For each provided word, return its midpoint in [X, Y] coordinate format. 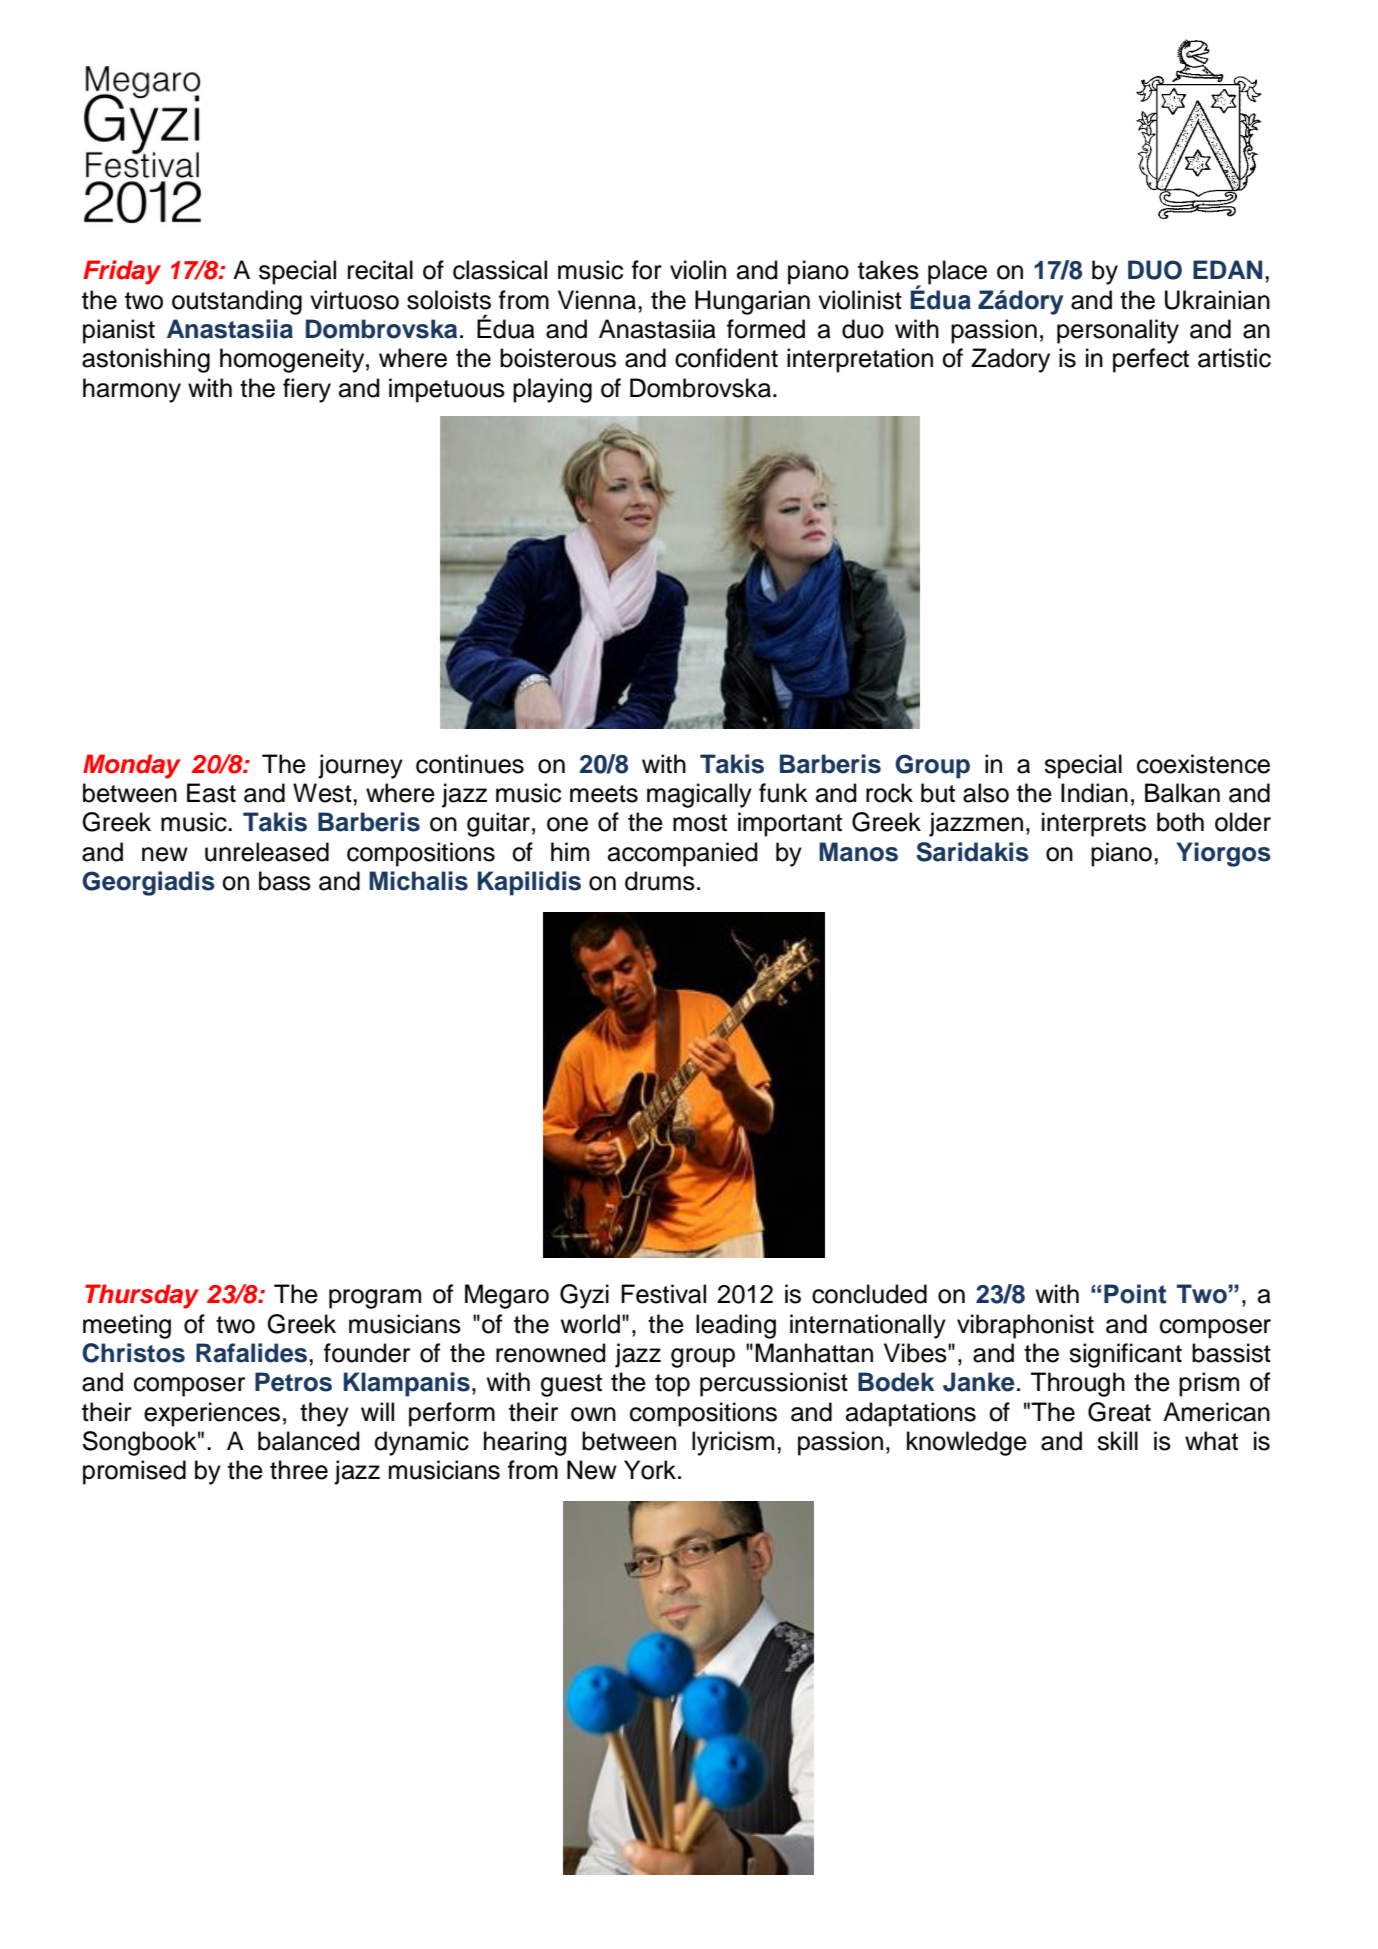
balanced [309, 1441]
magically [699, 795]
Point [1135, 1294]
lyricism [733, 1443]
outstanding [237, 302]
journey [360, 766]
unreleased [267, 852]
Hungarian [752, 302]
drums [660, 881]
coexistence [1203, 764]
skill [1117, 1441]
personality [1118, 331]
